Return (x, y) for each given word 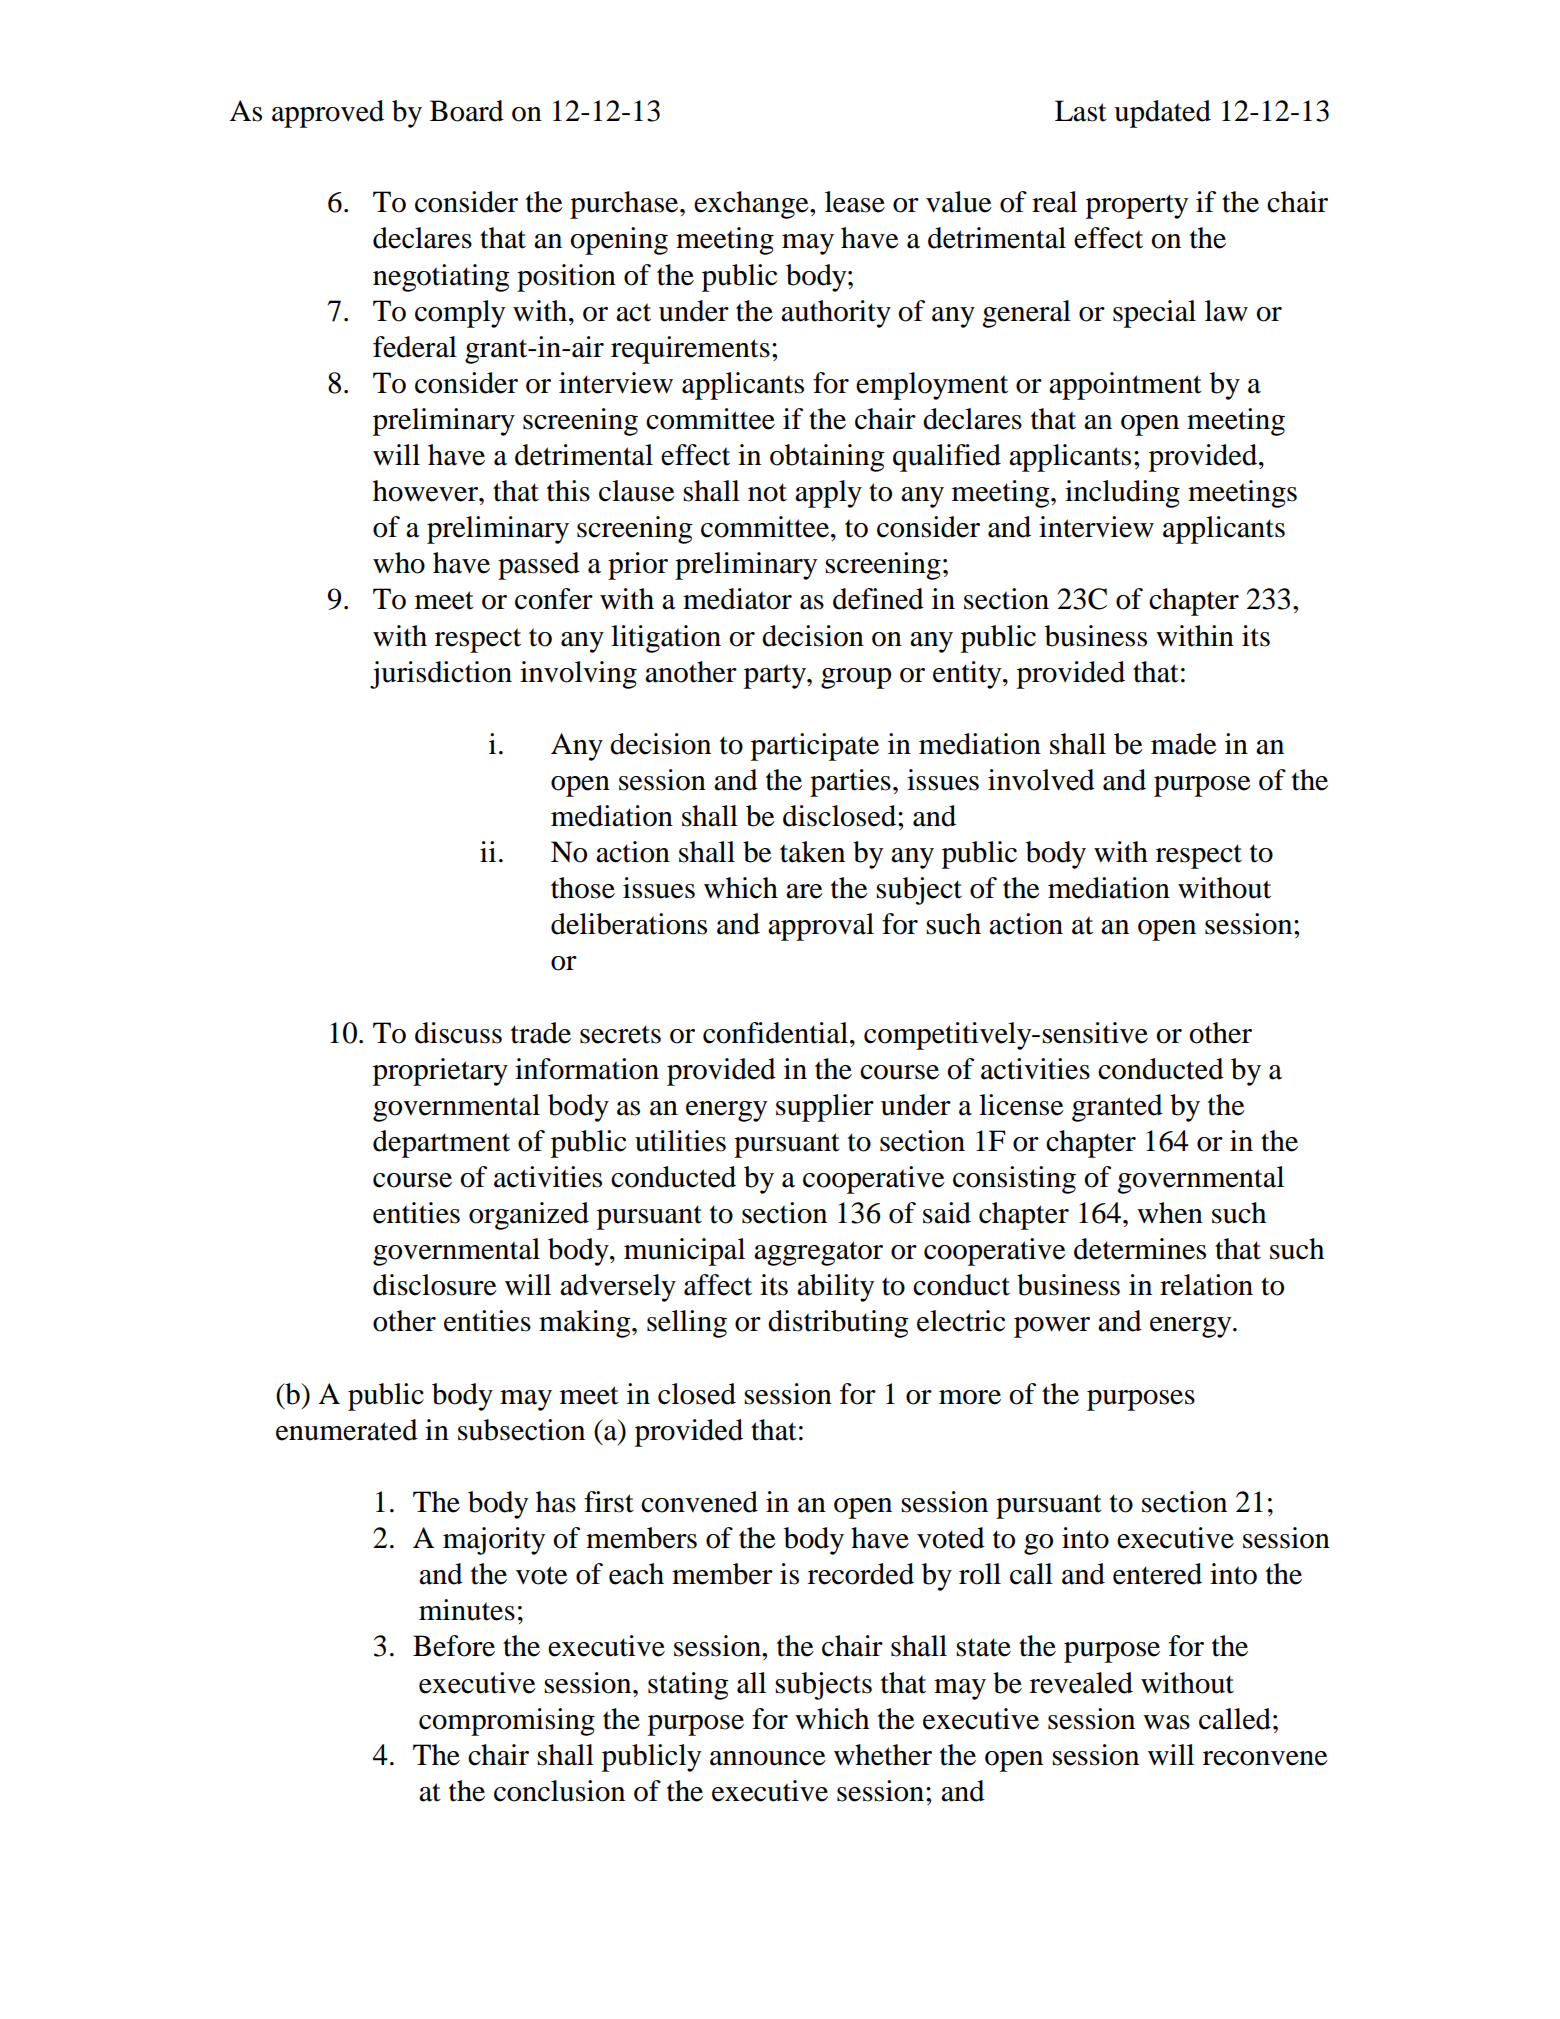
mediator (737, 599)
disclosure (435, 1285)
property (1137, 206)
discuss (458, 1033)
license (1021, 1105)
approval (821, 927)
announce (768, 1758)
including (1122, 494)
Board (467, 111)
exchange (752, 205)
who (399, 563)
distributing (838, 1324)
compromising (507, 1722)
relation (1206, 1285)
